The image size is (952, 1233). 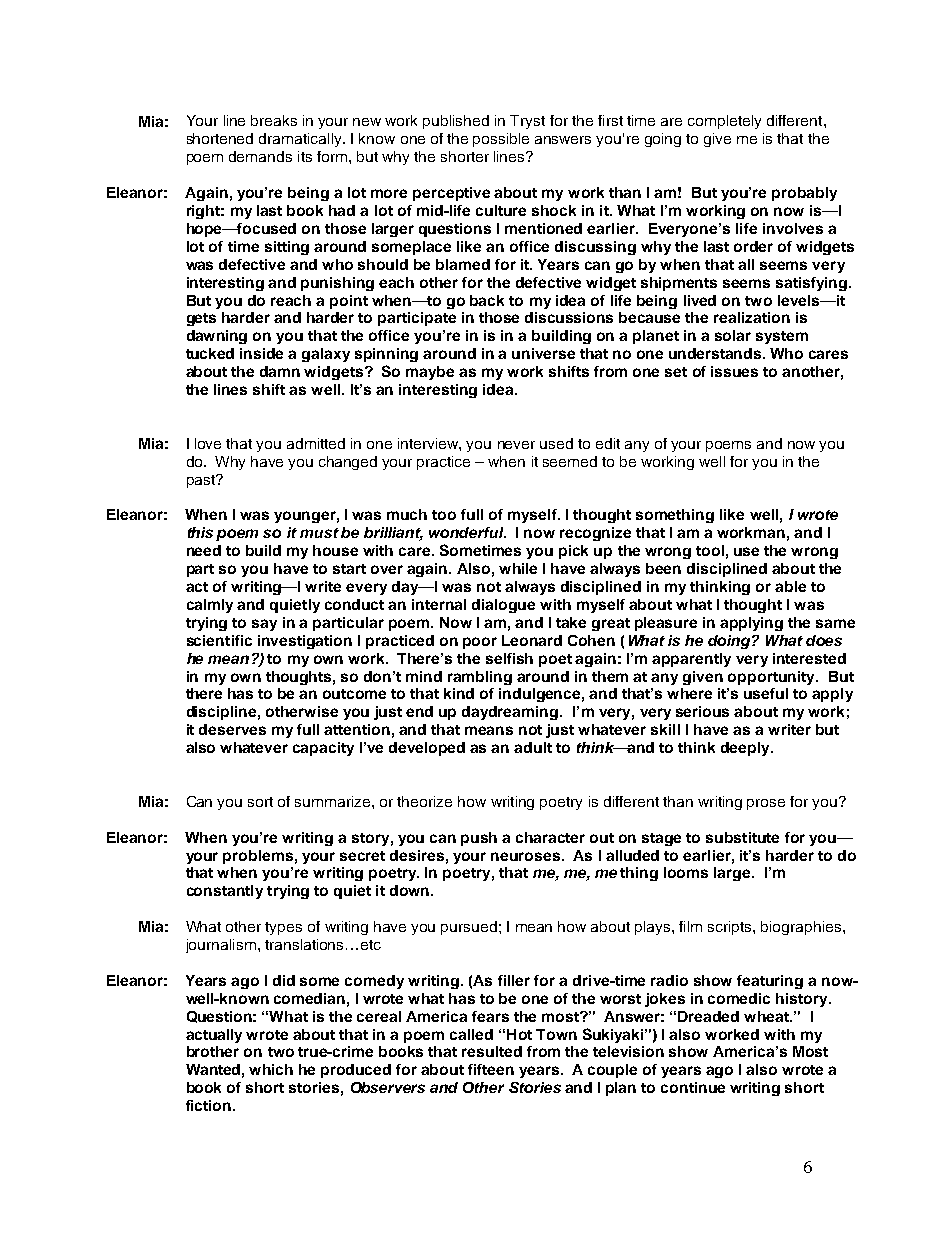 I want to click on possible, so click(x=501, y=140).
